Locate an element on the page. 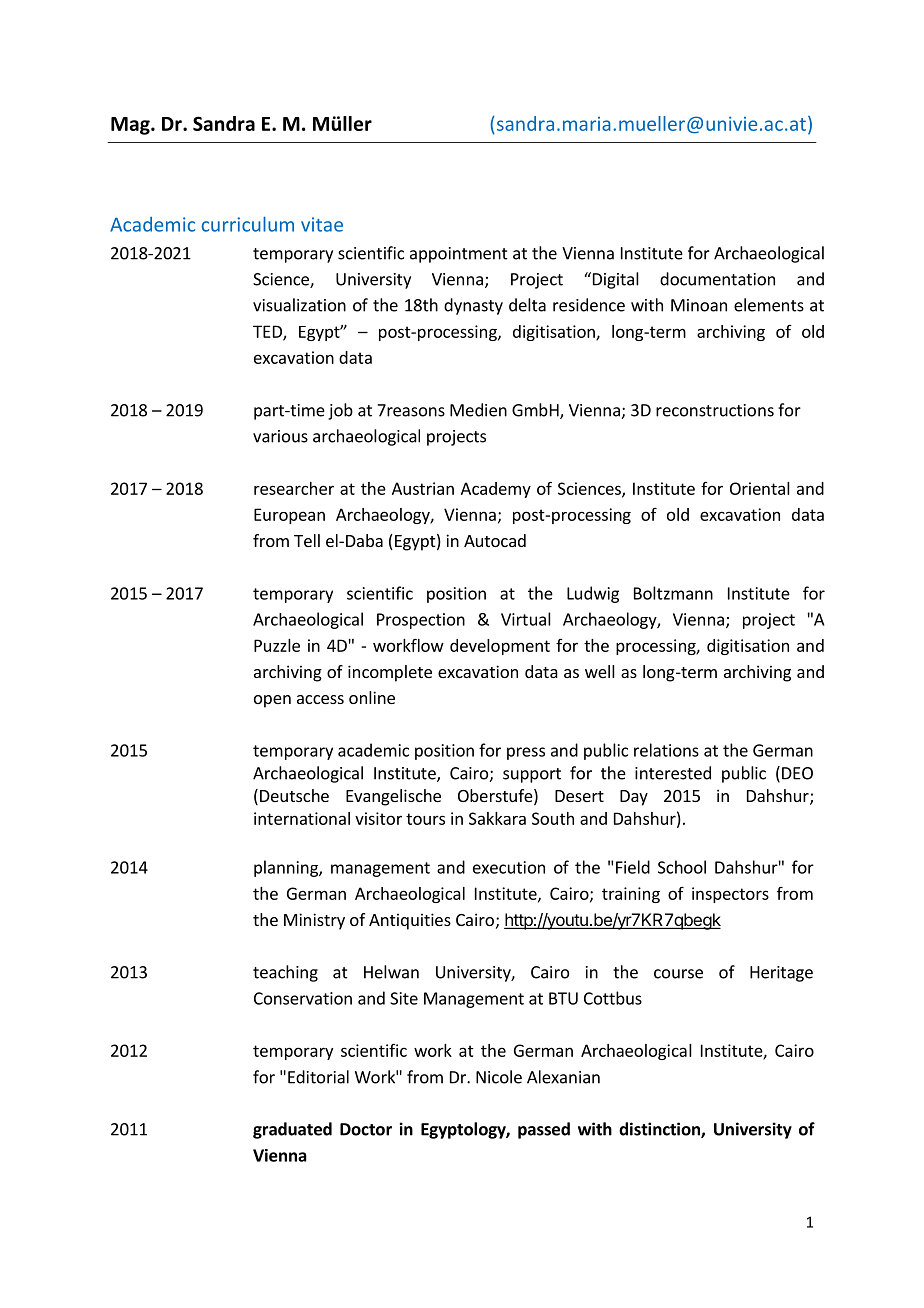 The image size is (924, 1308). documentation is located at coordinates (717, 279).
